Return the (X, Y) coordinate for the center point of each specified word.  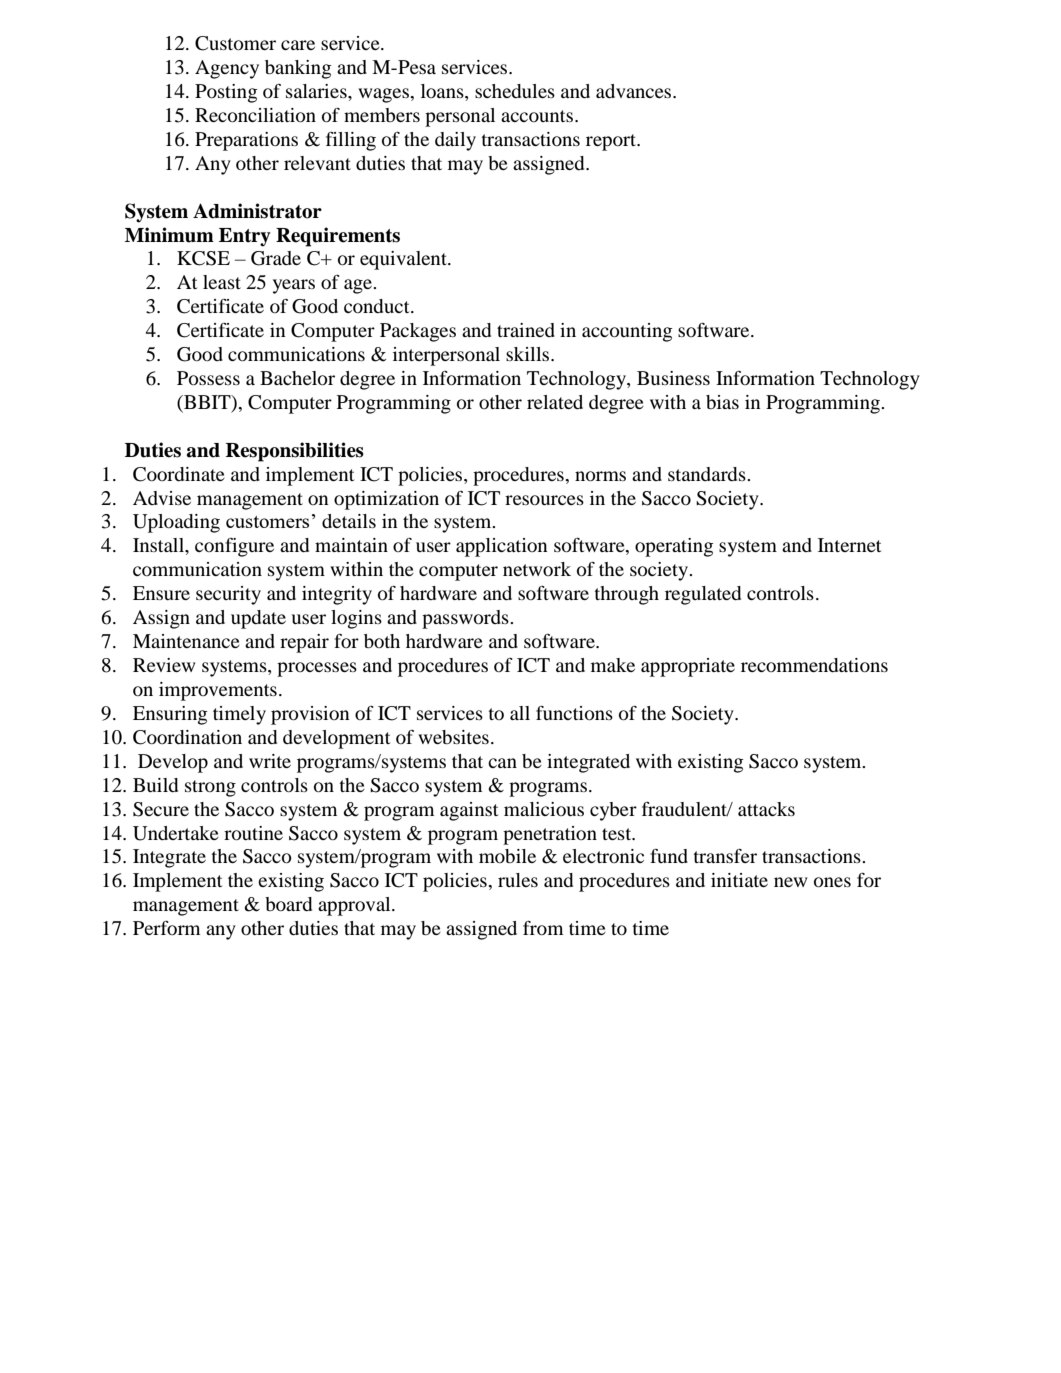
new (790, 882)
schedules (515, 91)
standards (708, 474)
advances (635, 91)
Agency (227, 69)
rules (518, 880)
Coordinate (179, 474)
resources (544, 500)
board (288, 904)
